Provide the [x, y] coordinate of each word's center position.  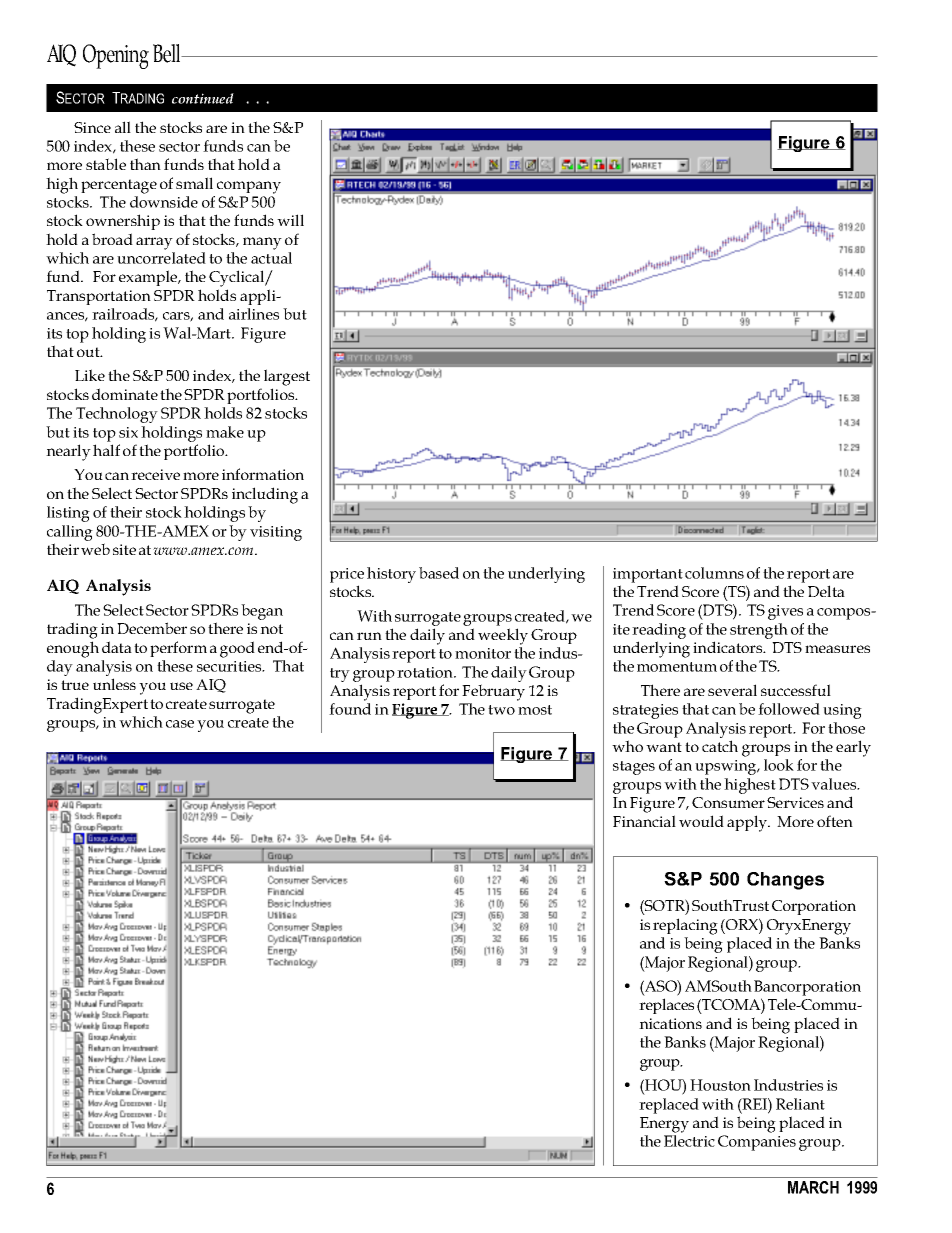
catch [720, 746]
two [501, 710]
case [180, 724]
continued [203, 98]
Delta [826, 591]
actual [271, 258]
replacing [685, 926]
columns [714, 573]
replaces [666, 1006]
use [181, 686]
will [290, 220]
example [149, 278]
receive [155, 474]
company [249, 187]
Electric [689, 1141]
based [439, 573]
